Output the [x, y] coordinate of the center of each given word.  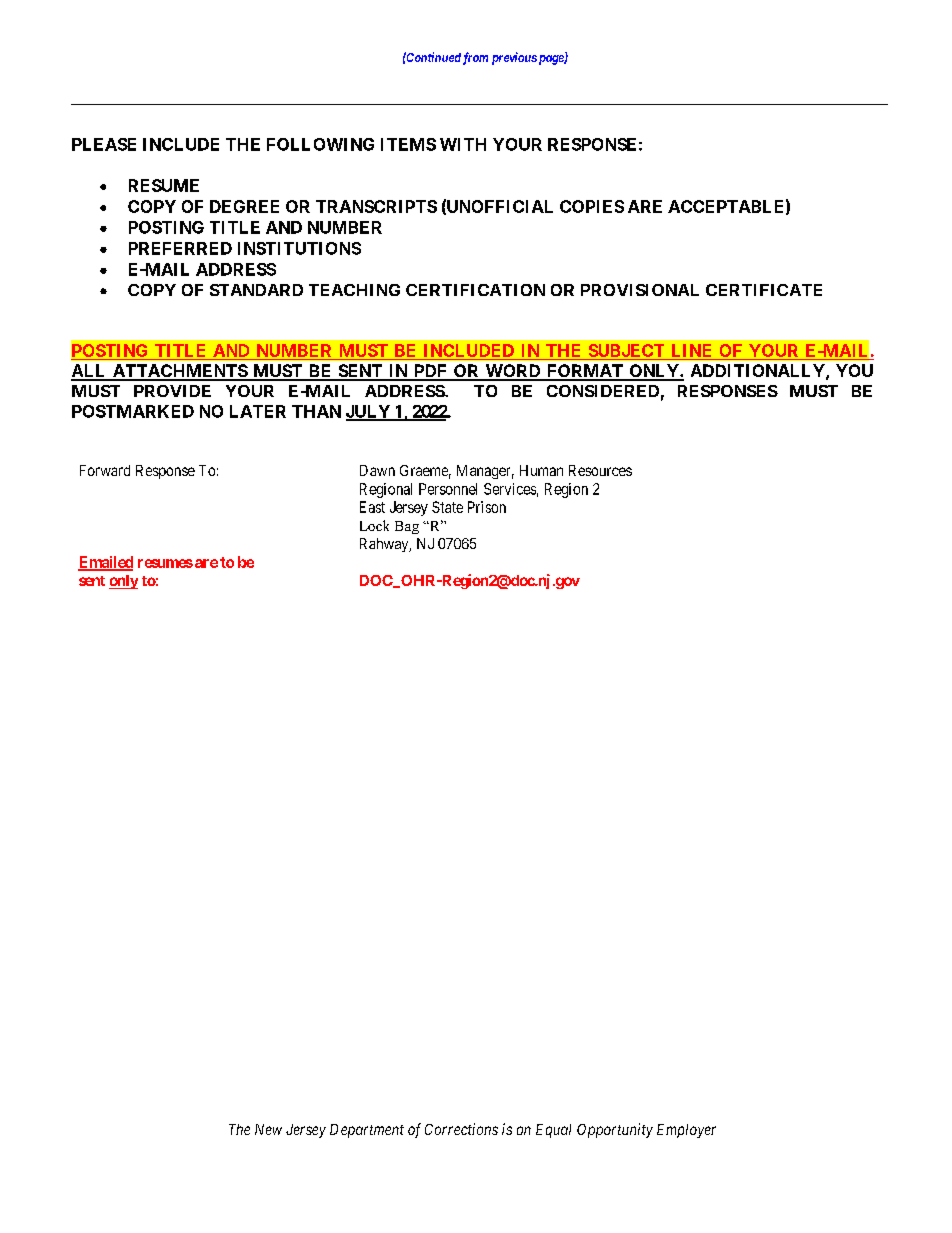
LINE [692, 352]
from [475, 58]
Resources [600, 470]
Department [367, 1131]
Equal [553, 1131]
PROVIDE [172, 391]
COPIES [592, 206]
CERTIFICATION [475, 290]
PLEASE [104, 144]
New [268, 1129]
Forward [105, 470]
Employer [686, 1131]
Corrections [461, 1129]
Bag [407, 527]
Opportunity [615, 1130]
